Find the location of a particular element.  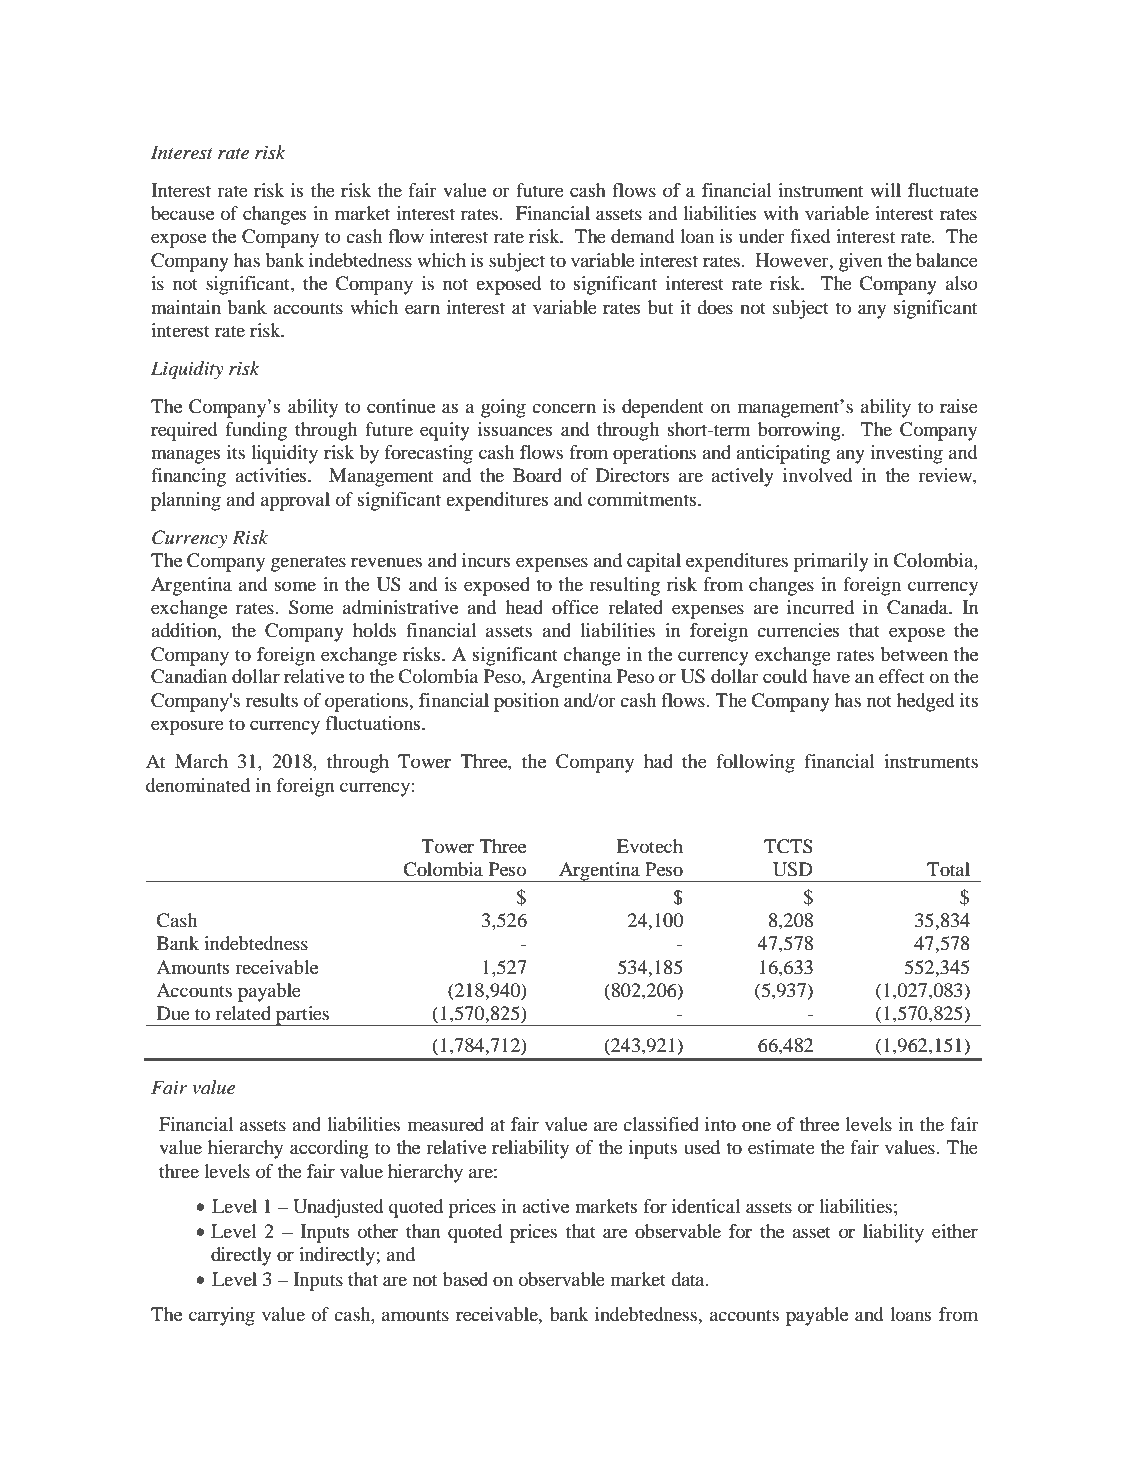

will is located at coordinates (885, 190).
